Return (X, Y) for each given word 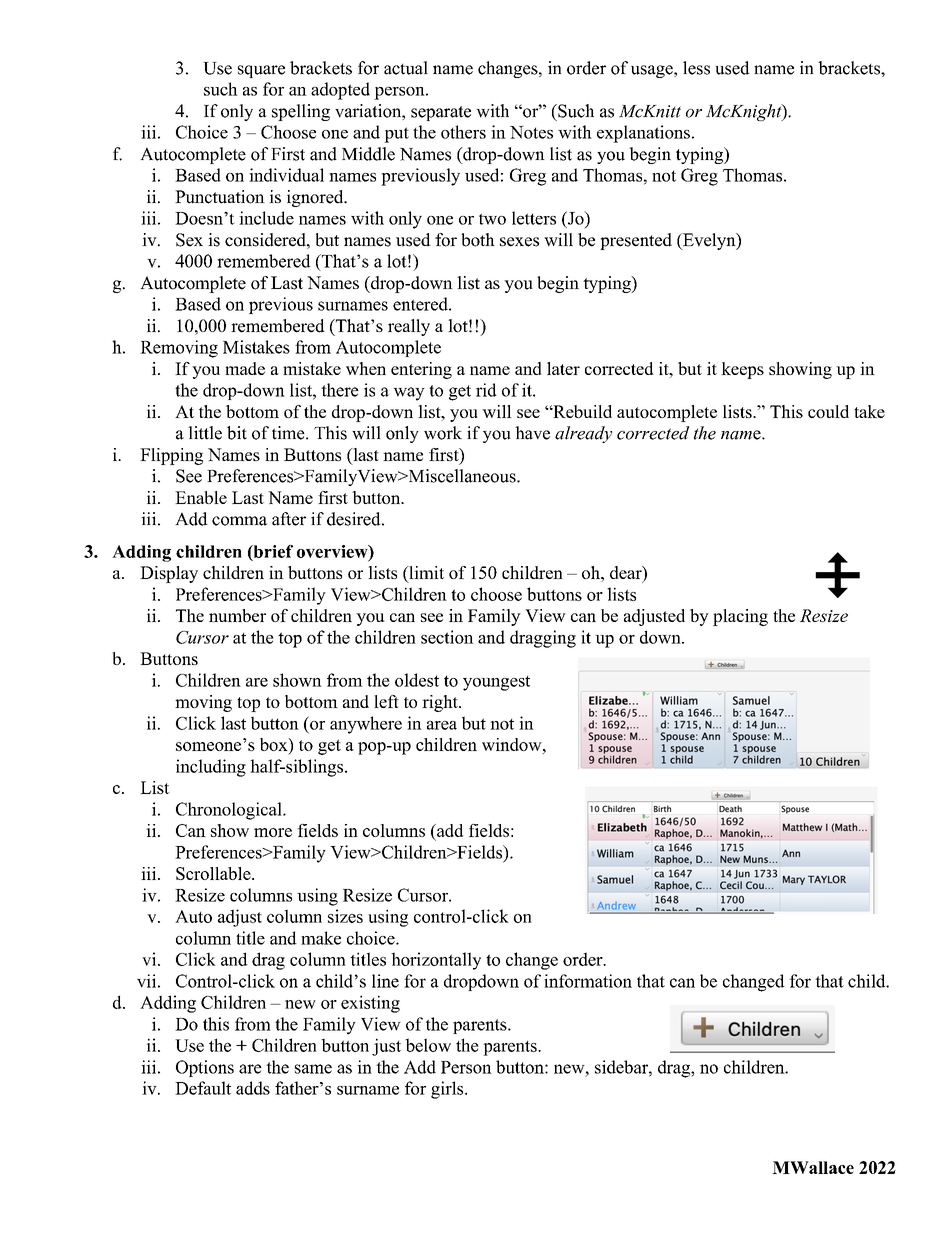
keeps (742, 370)
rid (486, 390)
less (696, 68)
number (237, 615)
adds (253, 1088)
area (442, 725)
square (261, 71)
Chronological (230, 811)
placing (740, 617)
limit (425, 572)
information (588, 981)
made (245, 368)
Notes (531, 132)
